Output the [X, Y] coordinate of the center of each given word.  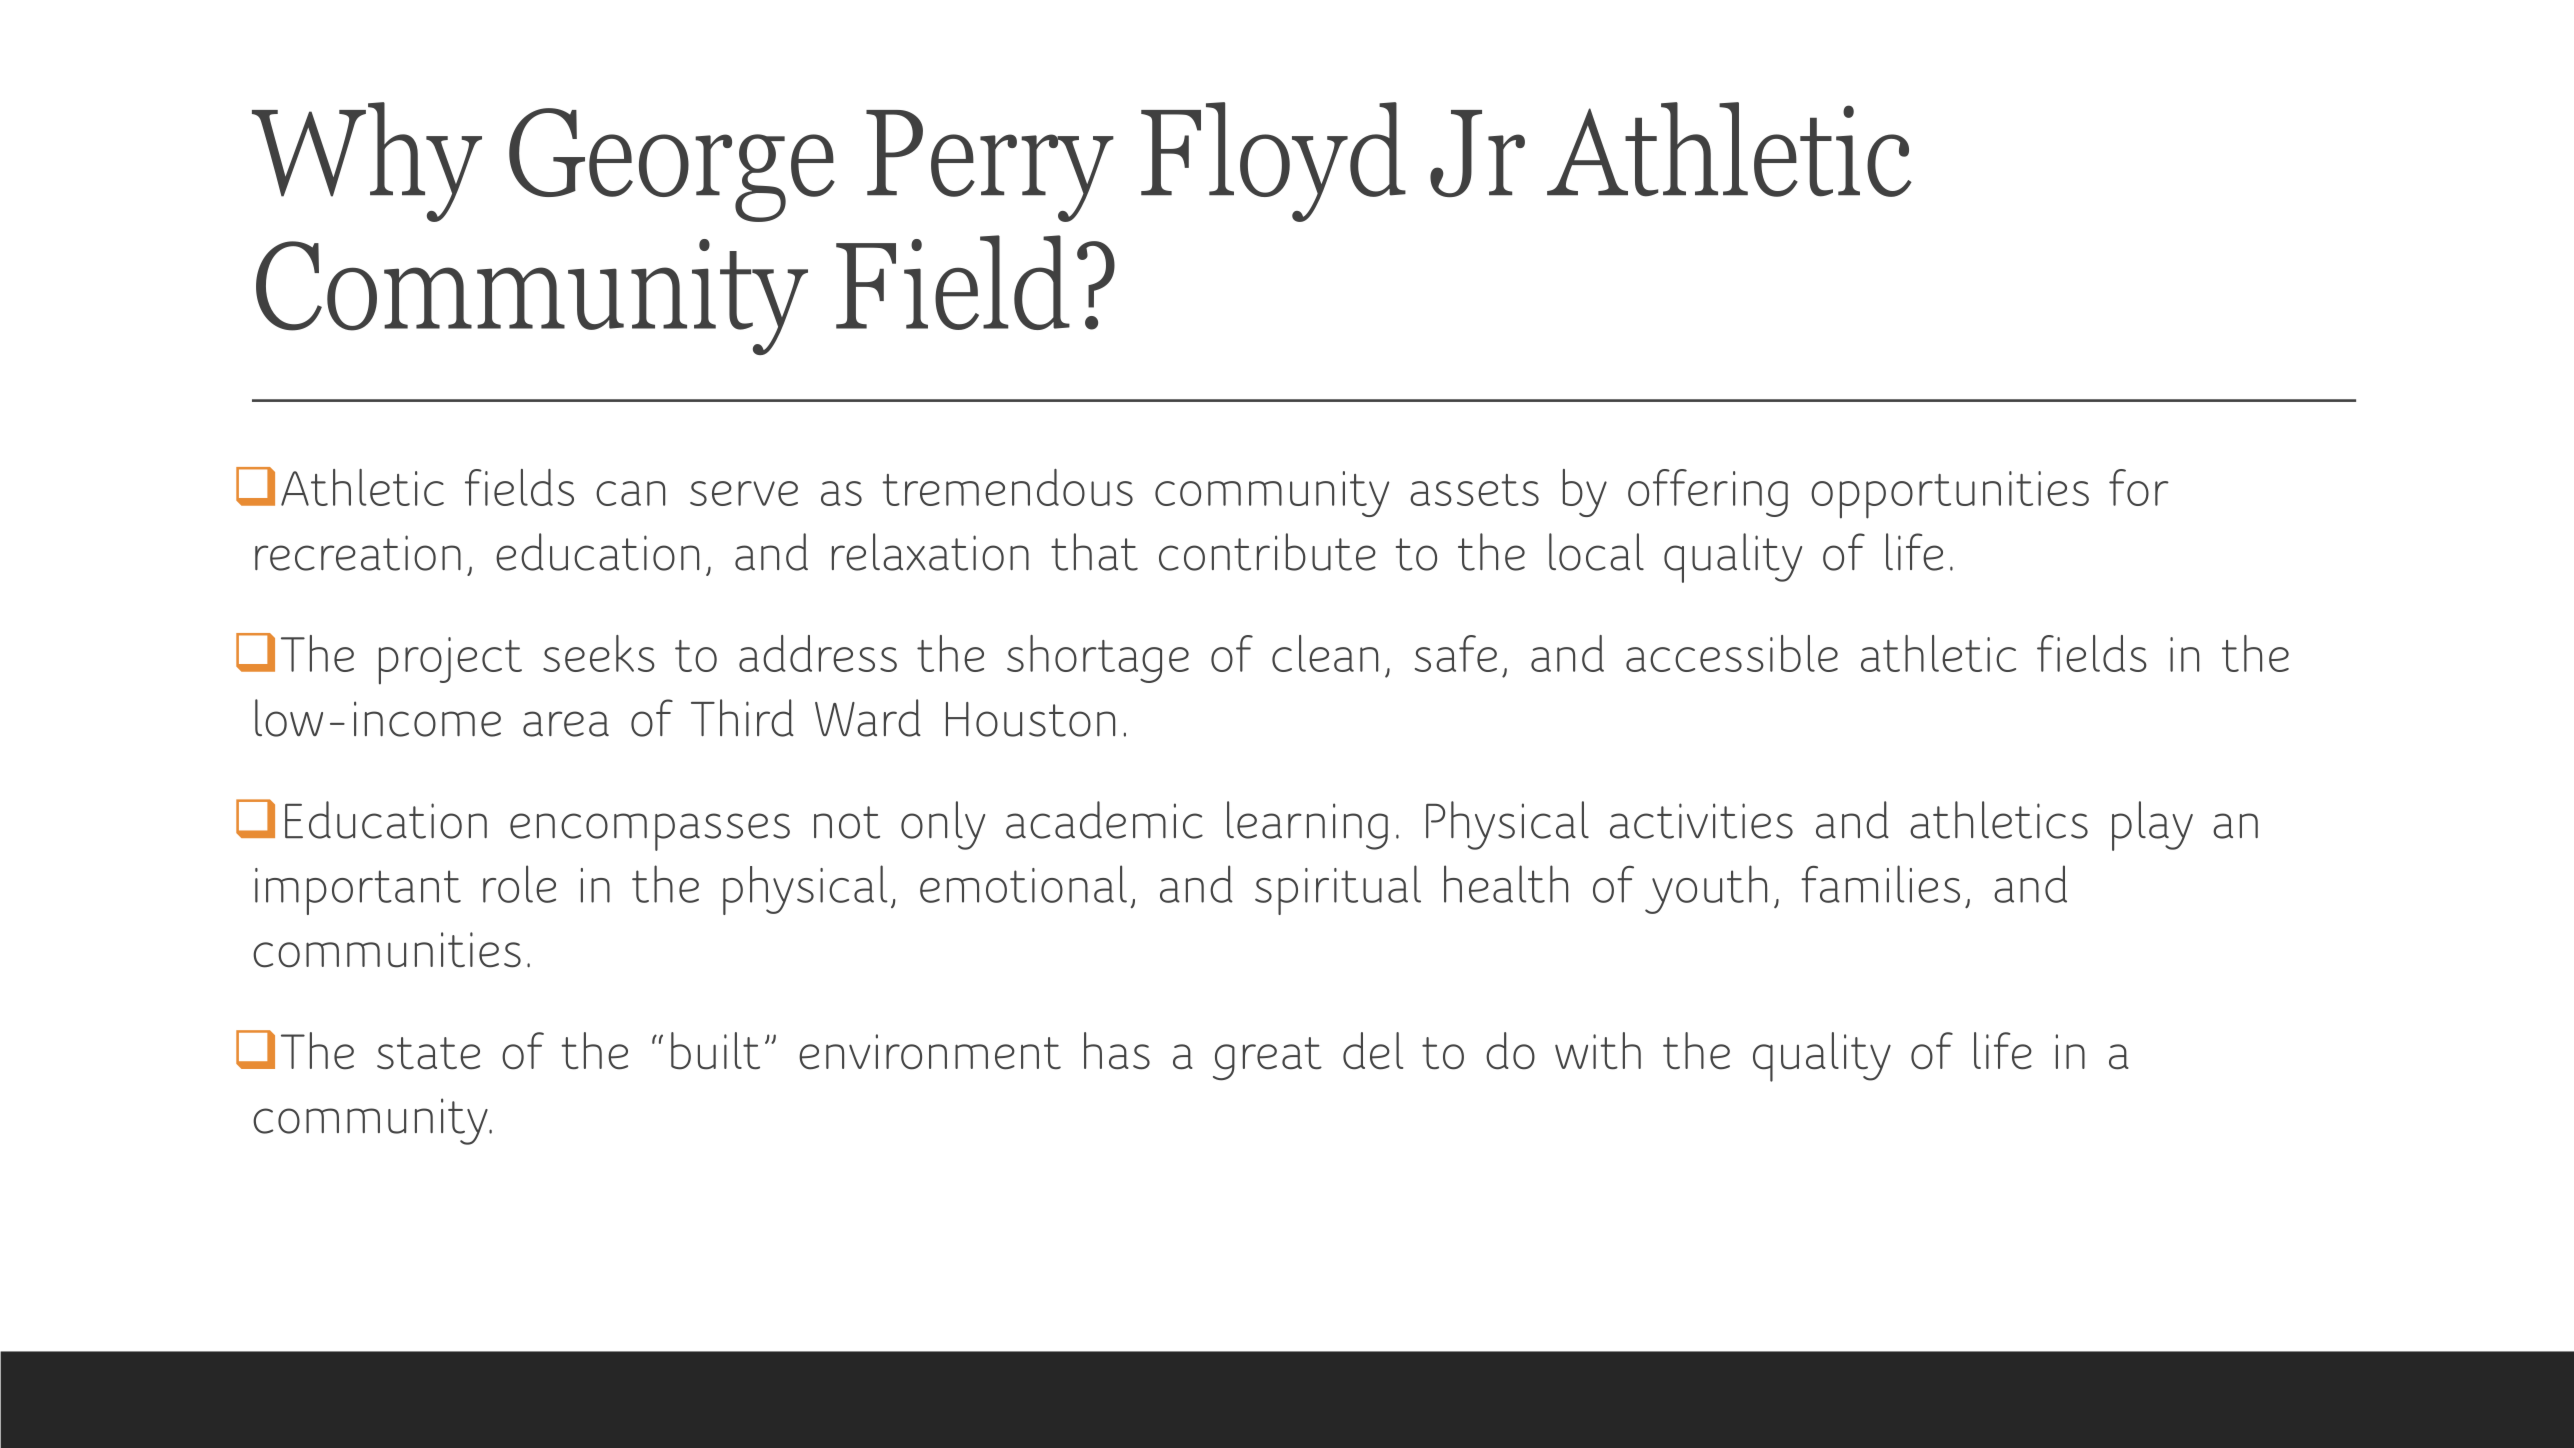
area [566, 724]
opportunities [1950, 495]
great [1267, 1059]
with [1598, 1051]
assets [1474, 490]
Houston [1030, 719]
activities [1701, 821]
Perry [990, 166]
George [672, 165]
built [715, 1051]
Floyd [1273, 162]
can [630, 493]
